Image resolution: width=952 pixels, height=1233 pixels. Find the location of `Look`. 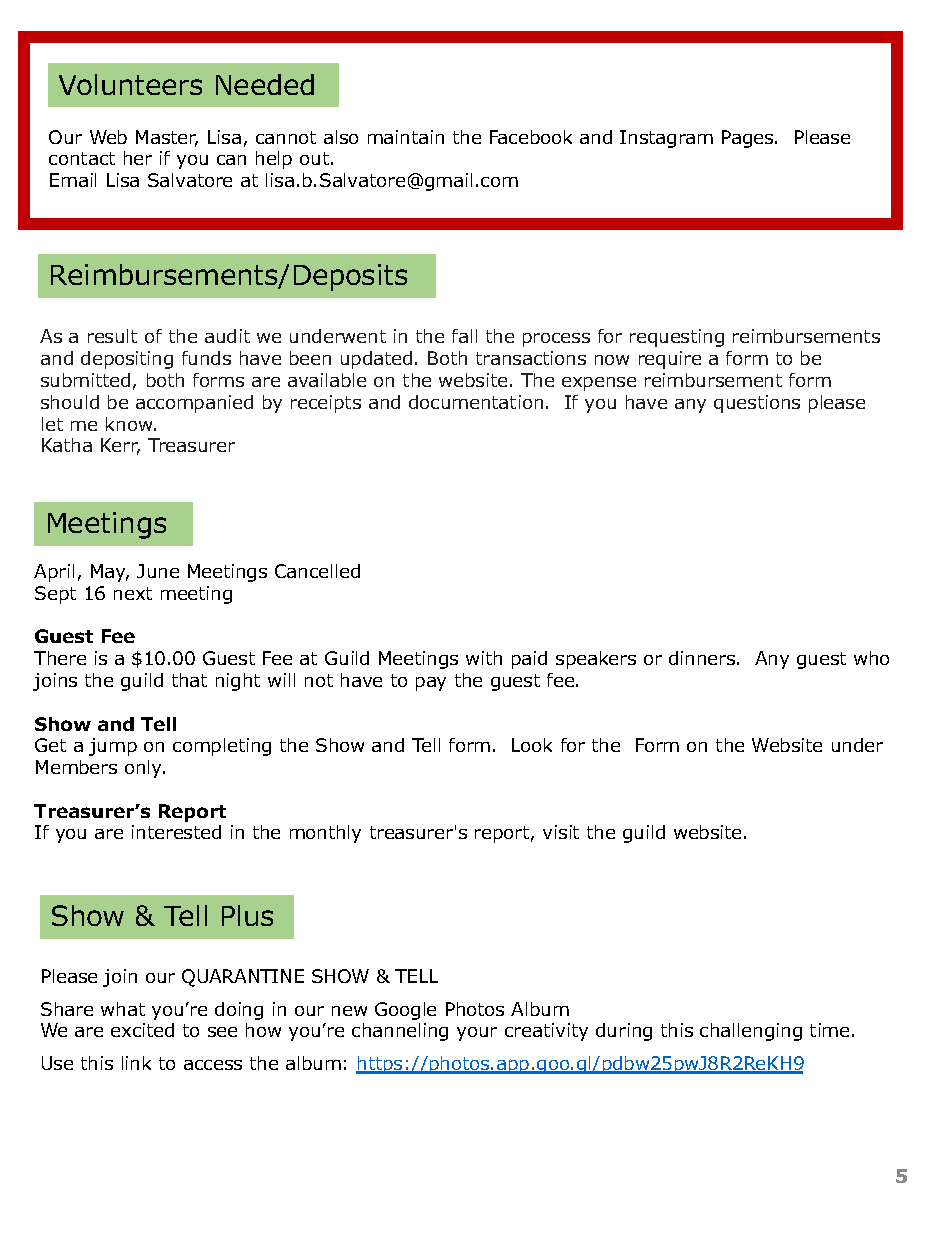

Look is located at coordinates (532, 745).
